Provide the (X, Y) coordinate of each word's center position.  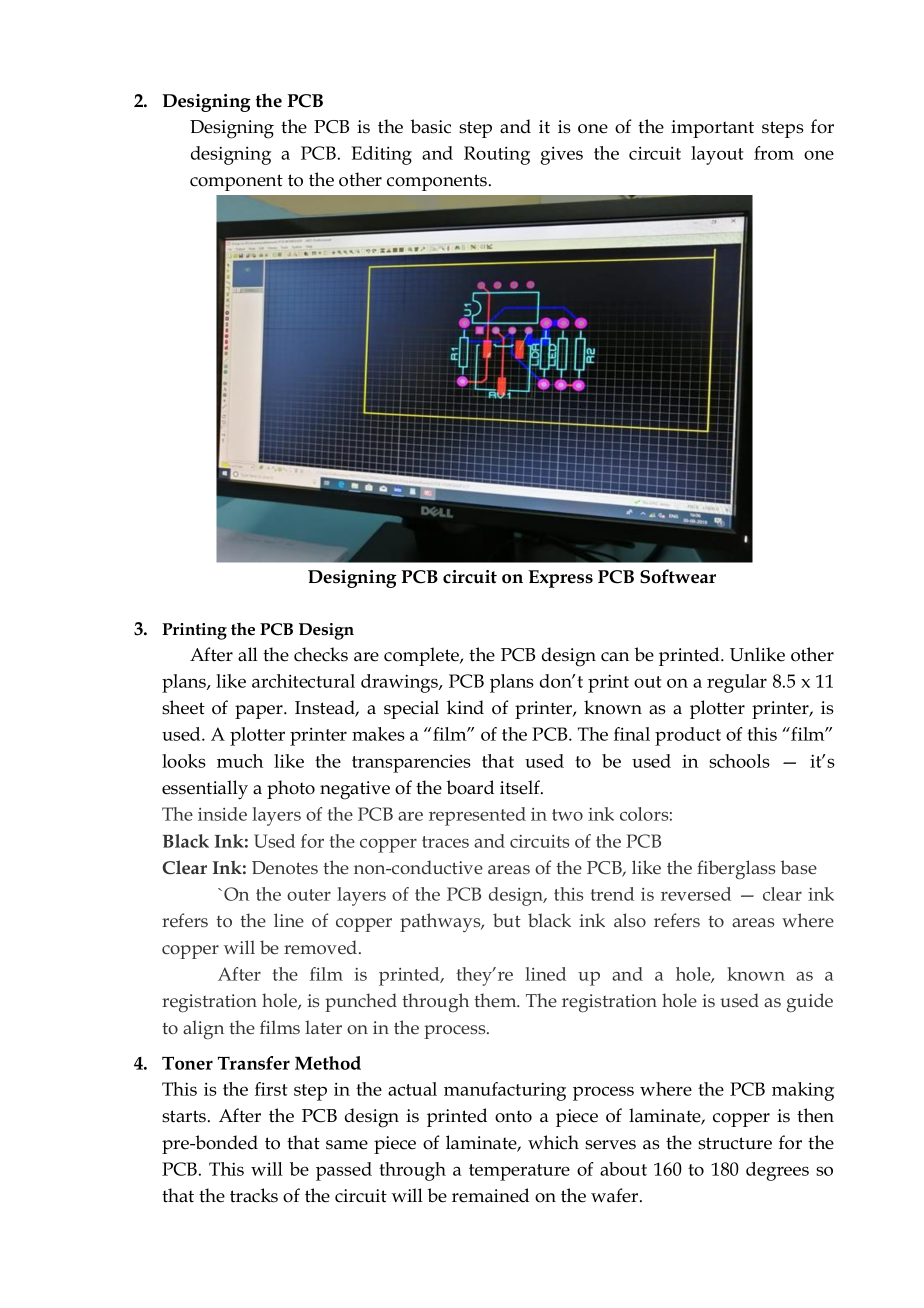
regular (737, 683)
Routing (497, 155)
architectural (303, 681)
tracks (254, 1195)
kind (465, 707)
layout (717, 155)
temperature (519, 1172)
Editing (381, 155)
